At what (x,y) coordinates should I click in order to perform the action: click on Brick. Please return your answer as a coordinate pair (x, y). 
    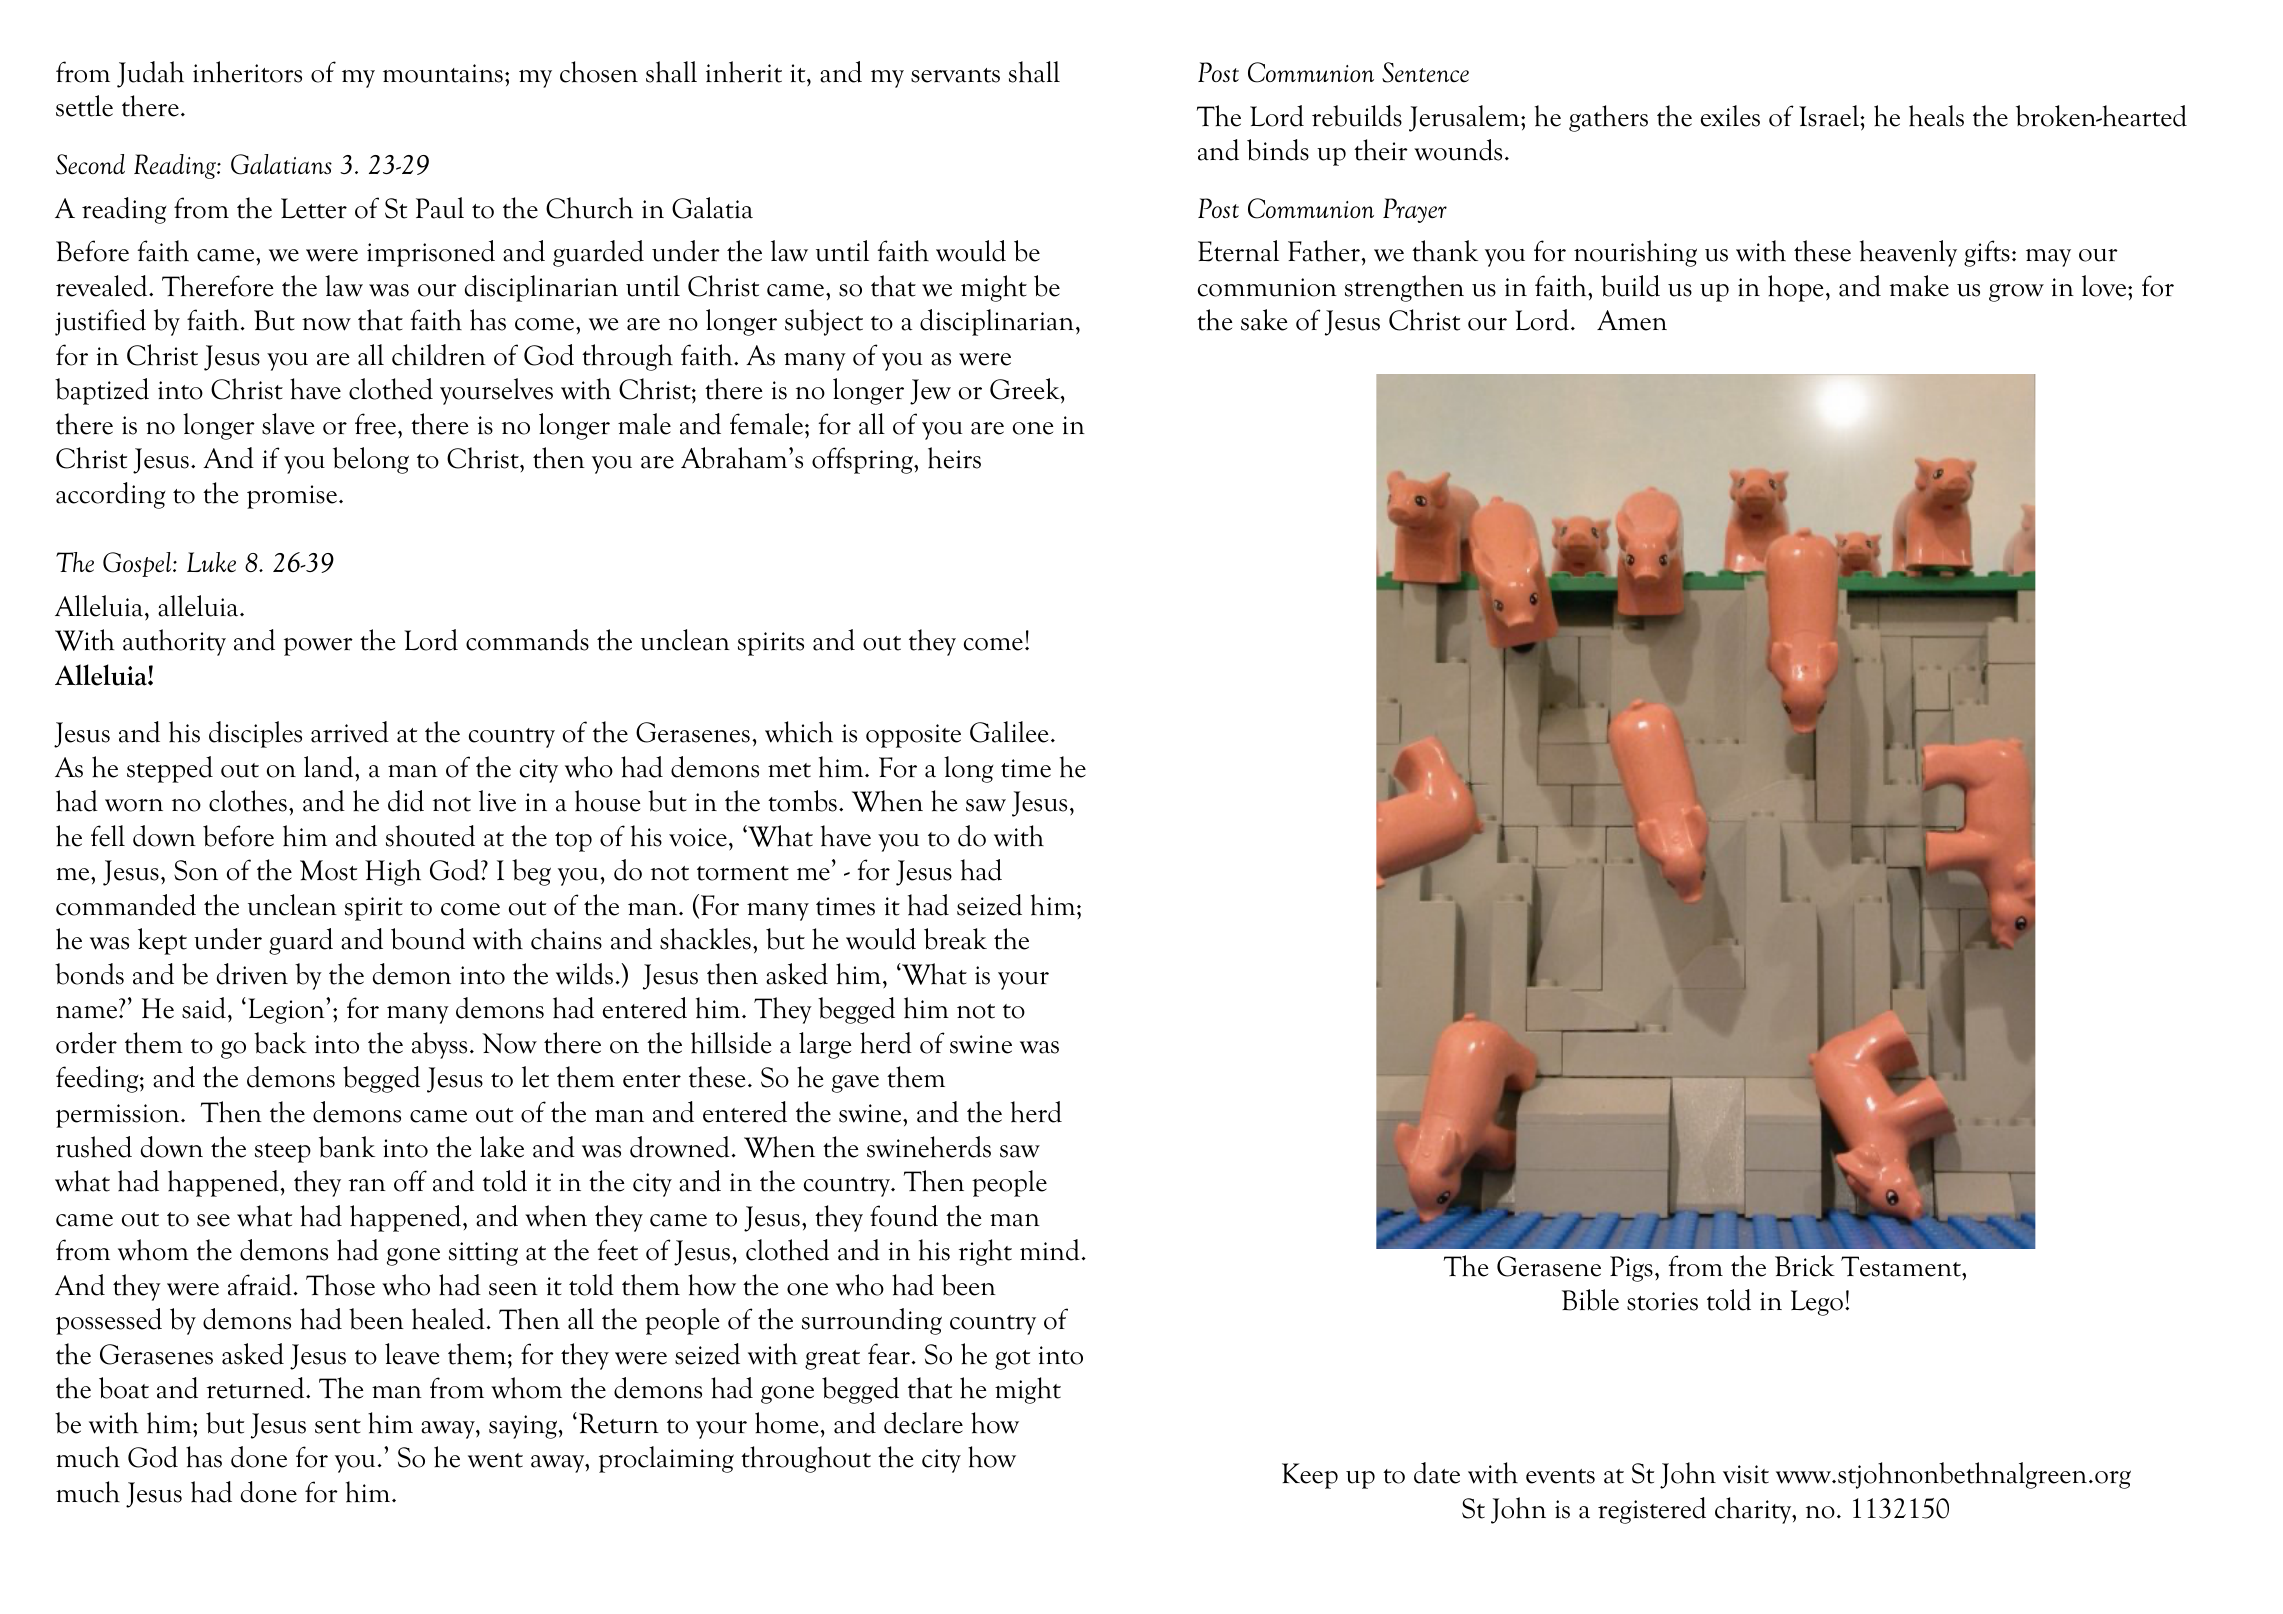
    Looking at the image, I should click on (1805, 1266).
